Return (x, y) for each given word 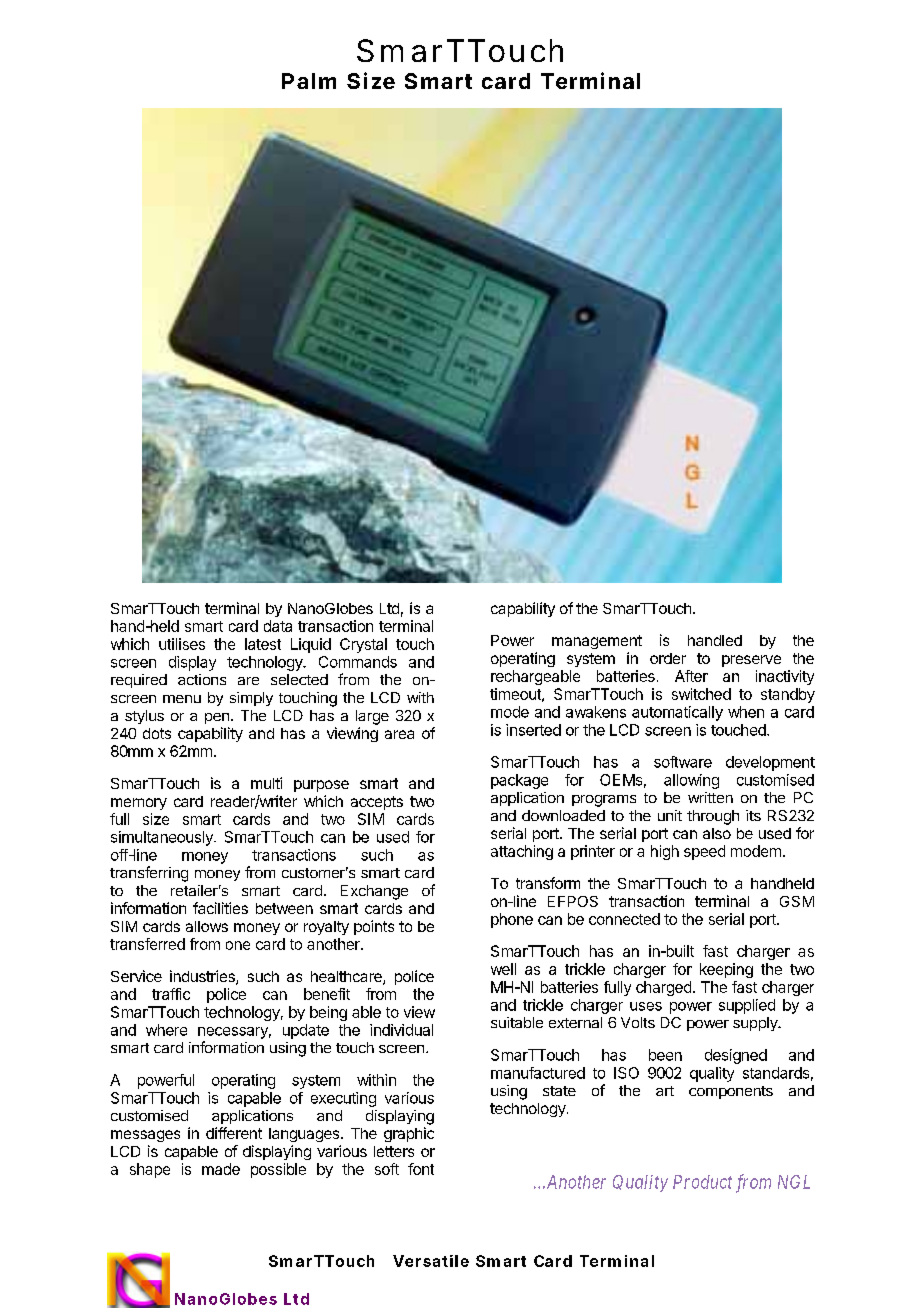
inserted (533, 730)
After (691, 676)
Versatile (431, 1261)
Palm (309, 81)
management (597, 642)
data (278, 626)
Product (702, 1182)
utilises (182, 644)
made (221, 1169)
